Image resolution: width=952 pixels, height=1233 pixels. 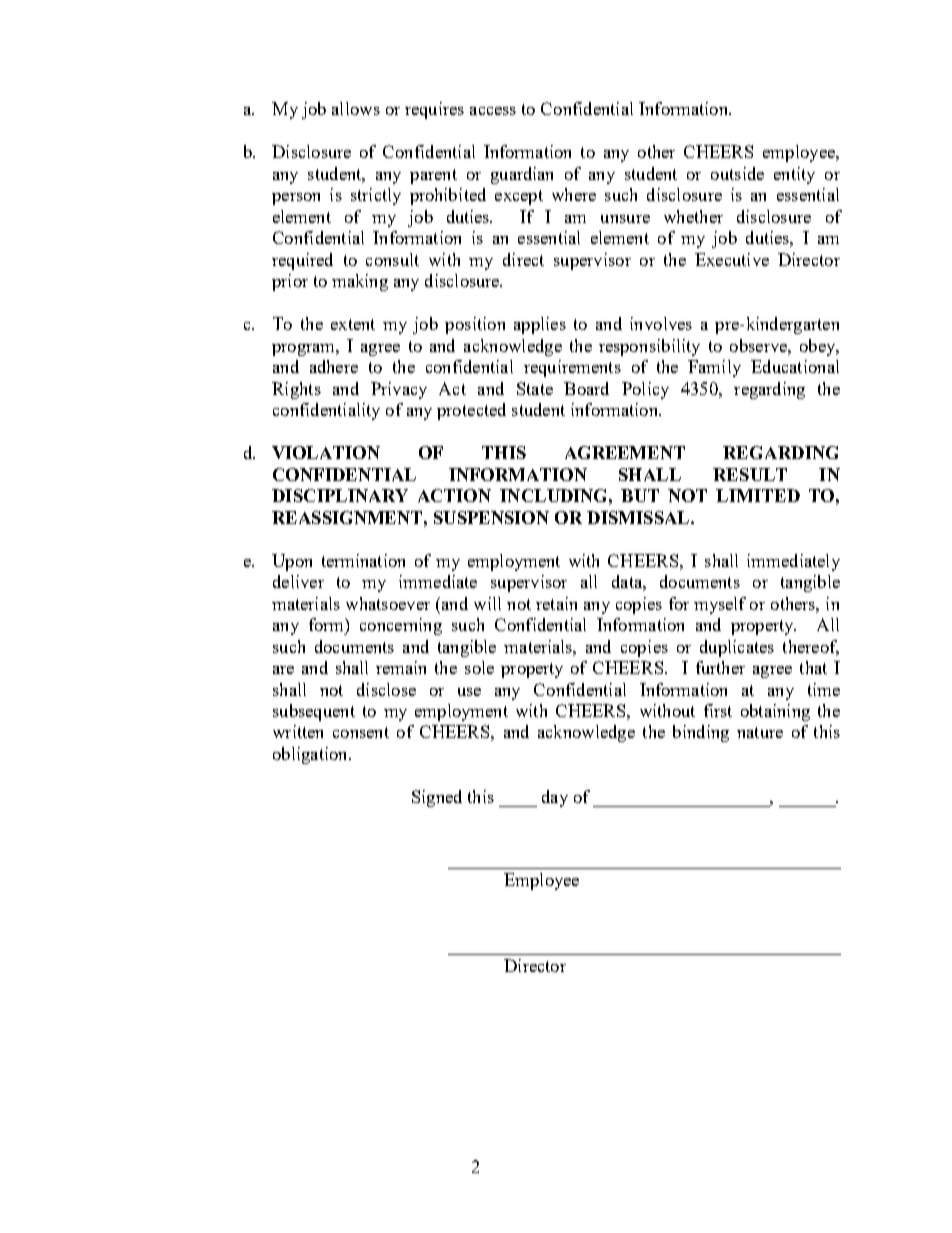 What do you see at coordinates (311, 755) in the screenshot?
I see `obligation` at bounding box center [311, 755].
